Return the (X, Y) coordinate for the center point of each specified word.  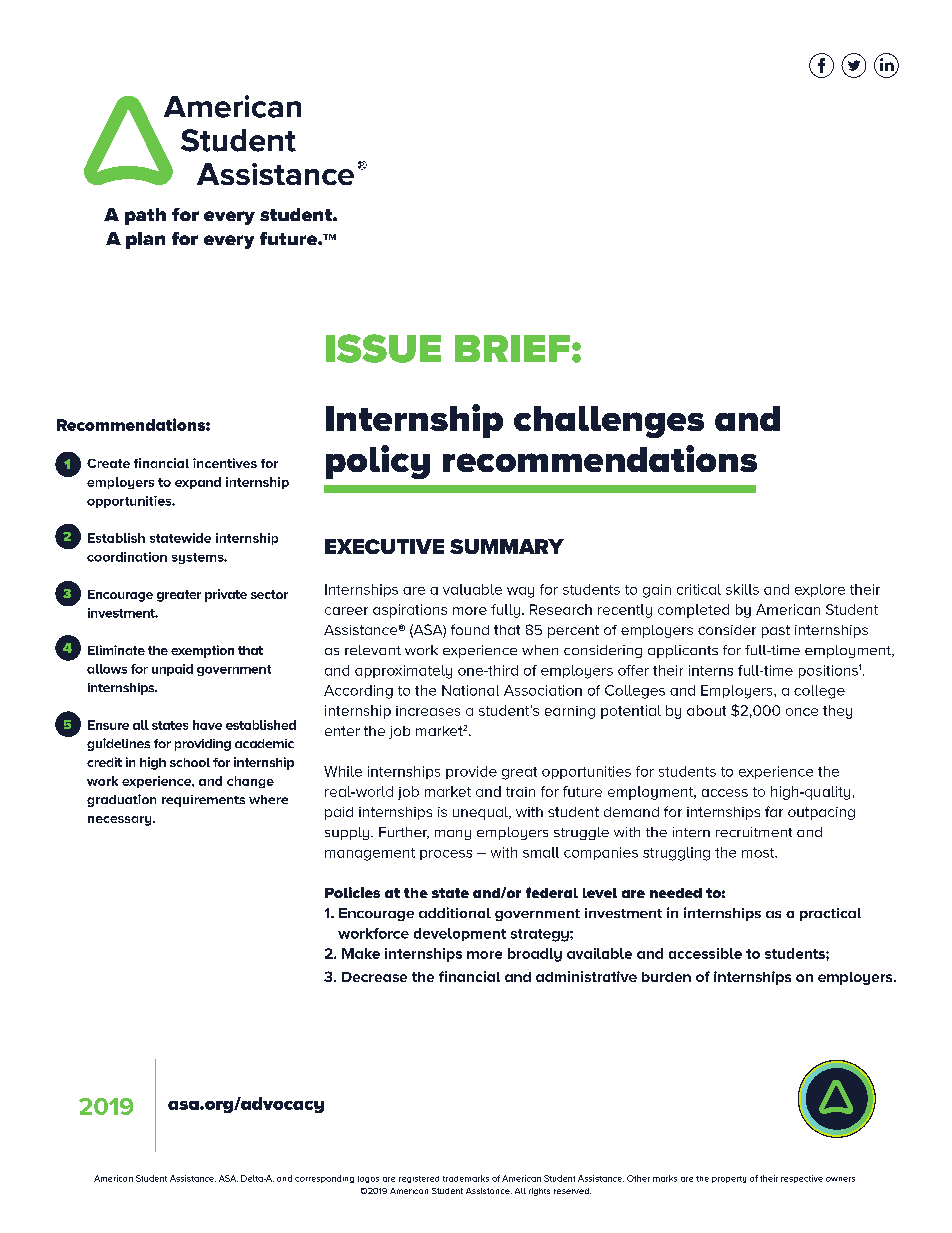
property (729, 1179)
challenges (609, 422)
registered (419, 1179)
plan (145, 240)
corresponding (324, 1179)
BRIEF (512, 348)
